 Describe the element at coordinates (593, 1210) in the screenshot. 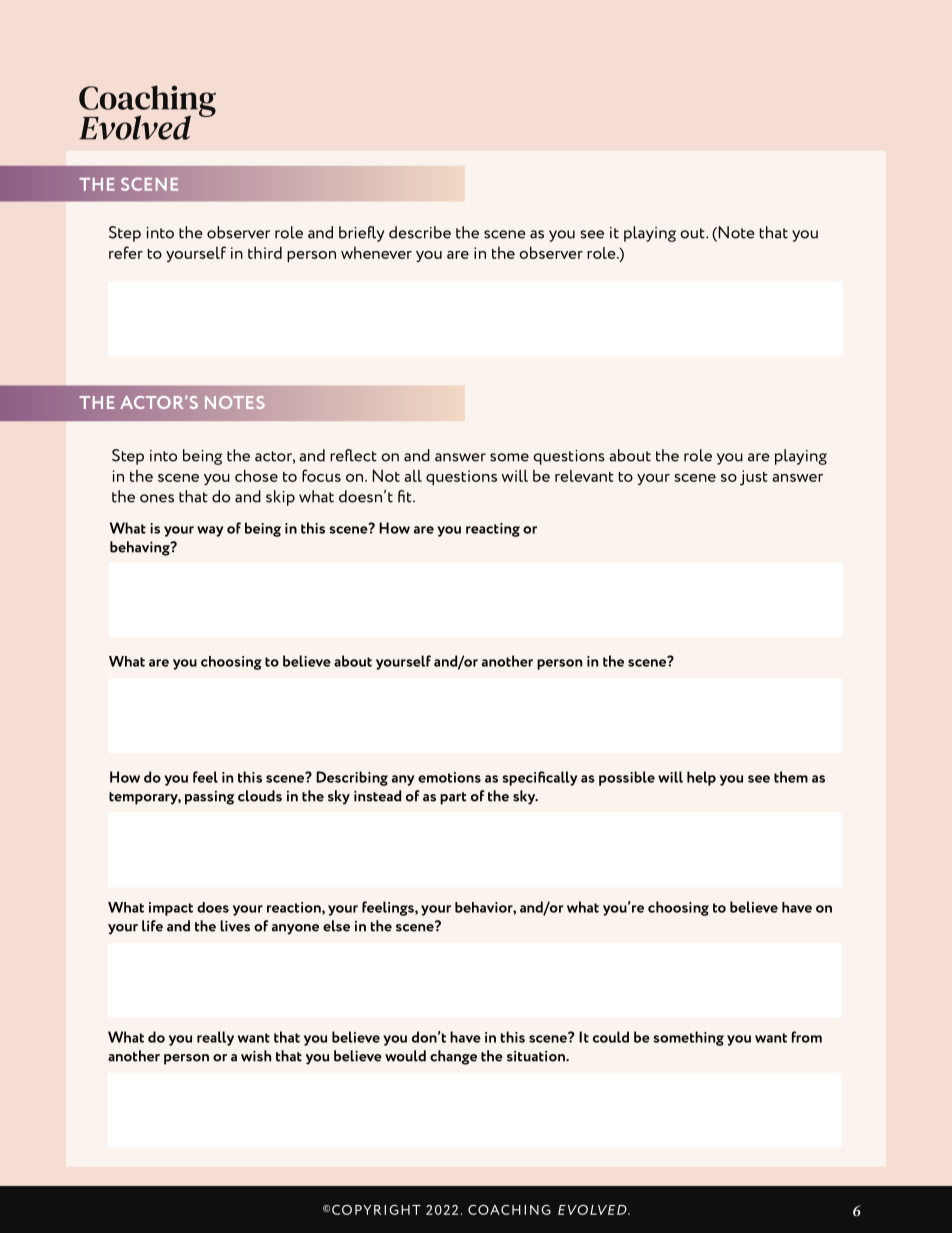

I see `EVOLVED` at that location.
